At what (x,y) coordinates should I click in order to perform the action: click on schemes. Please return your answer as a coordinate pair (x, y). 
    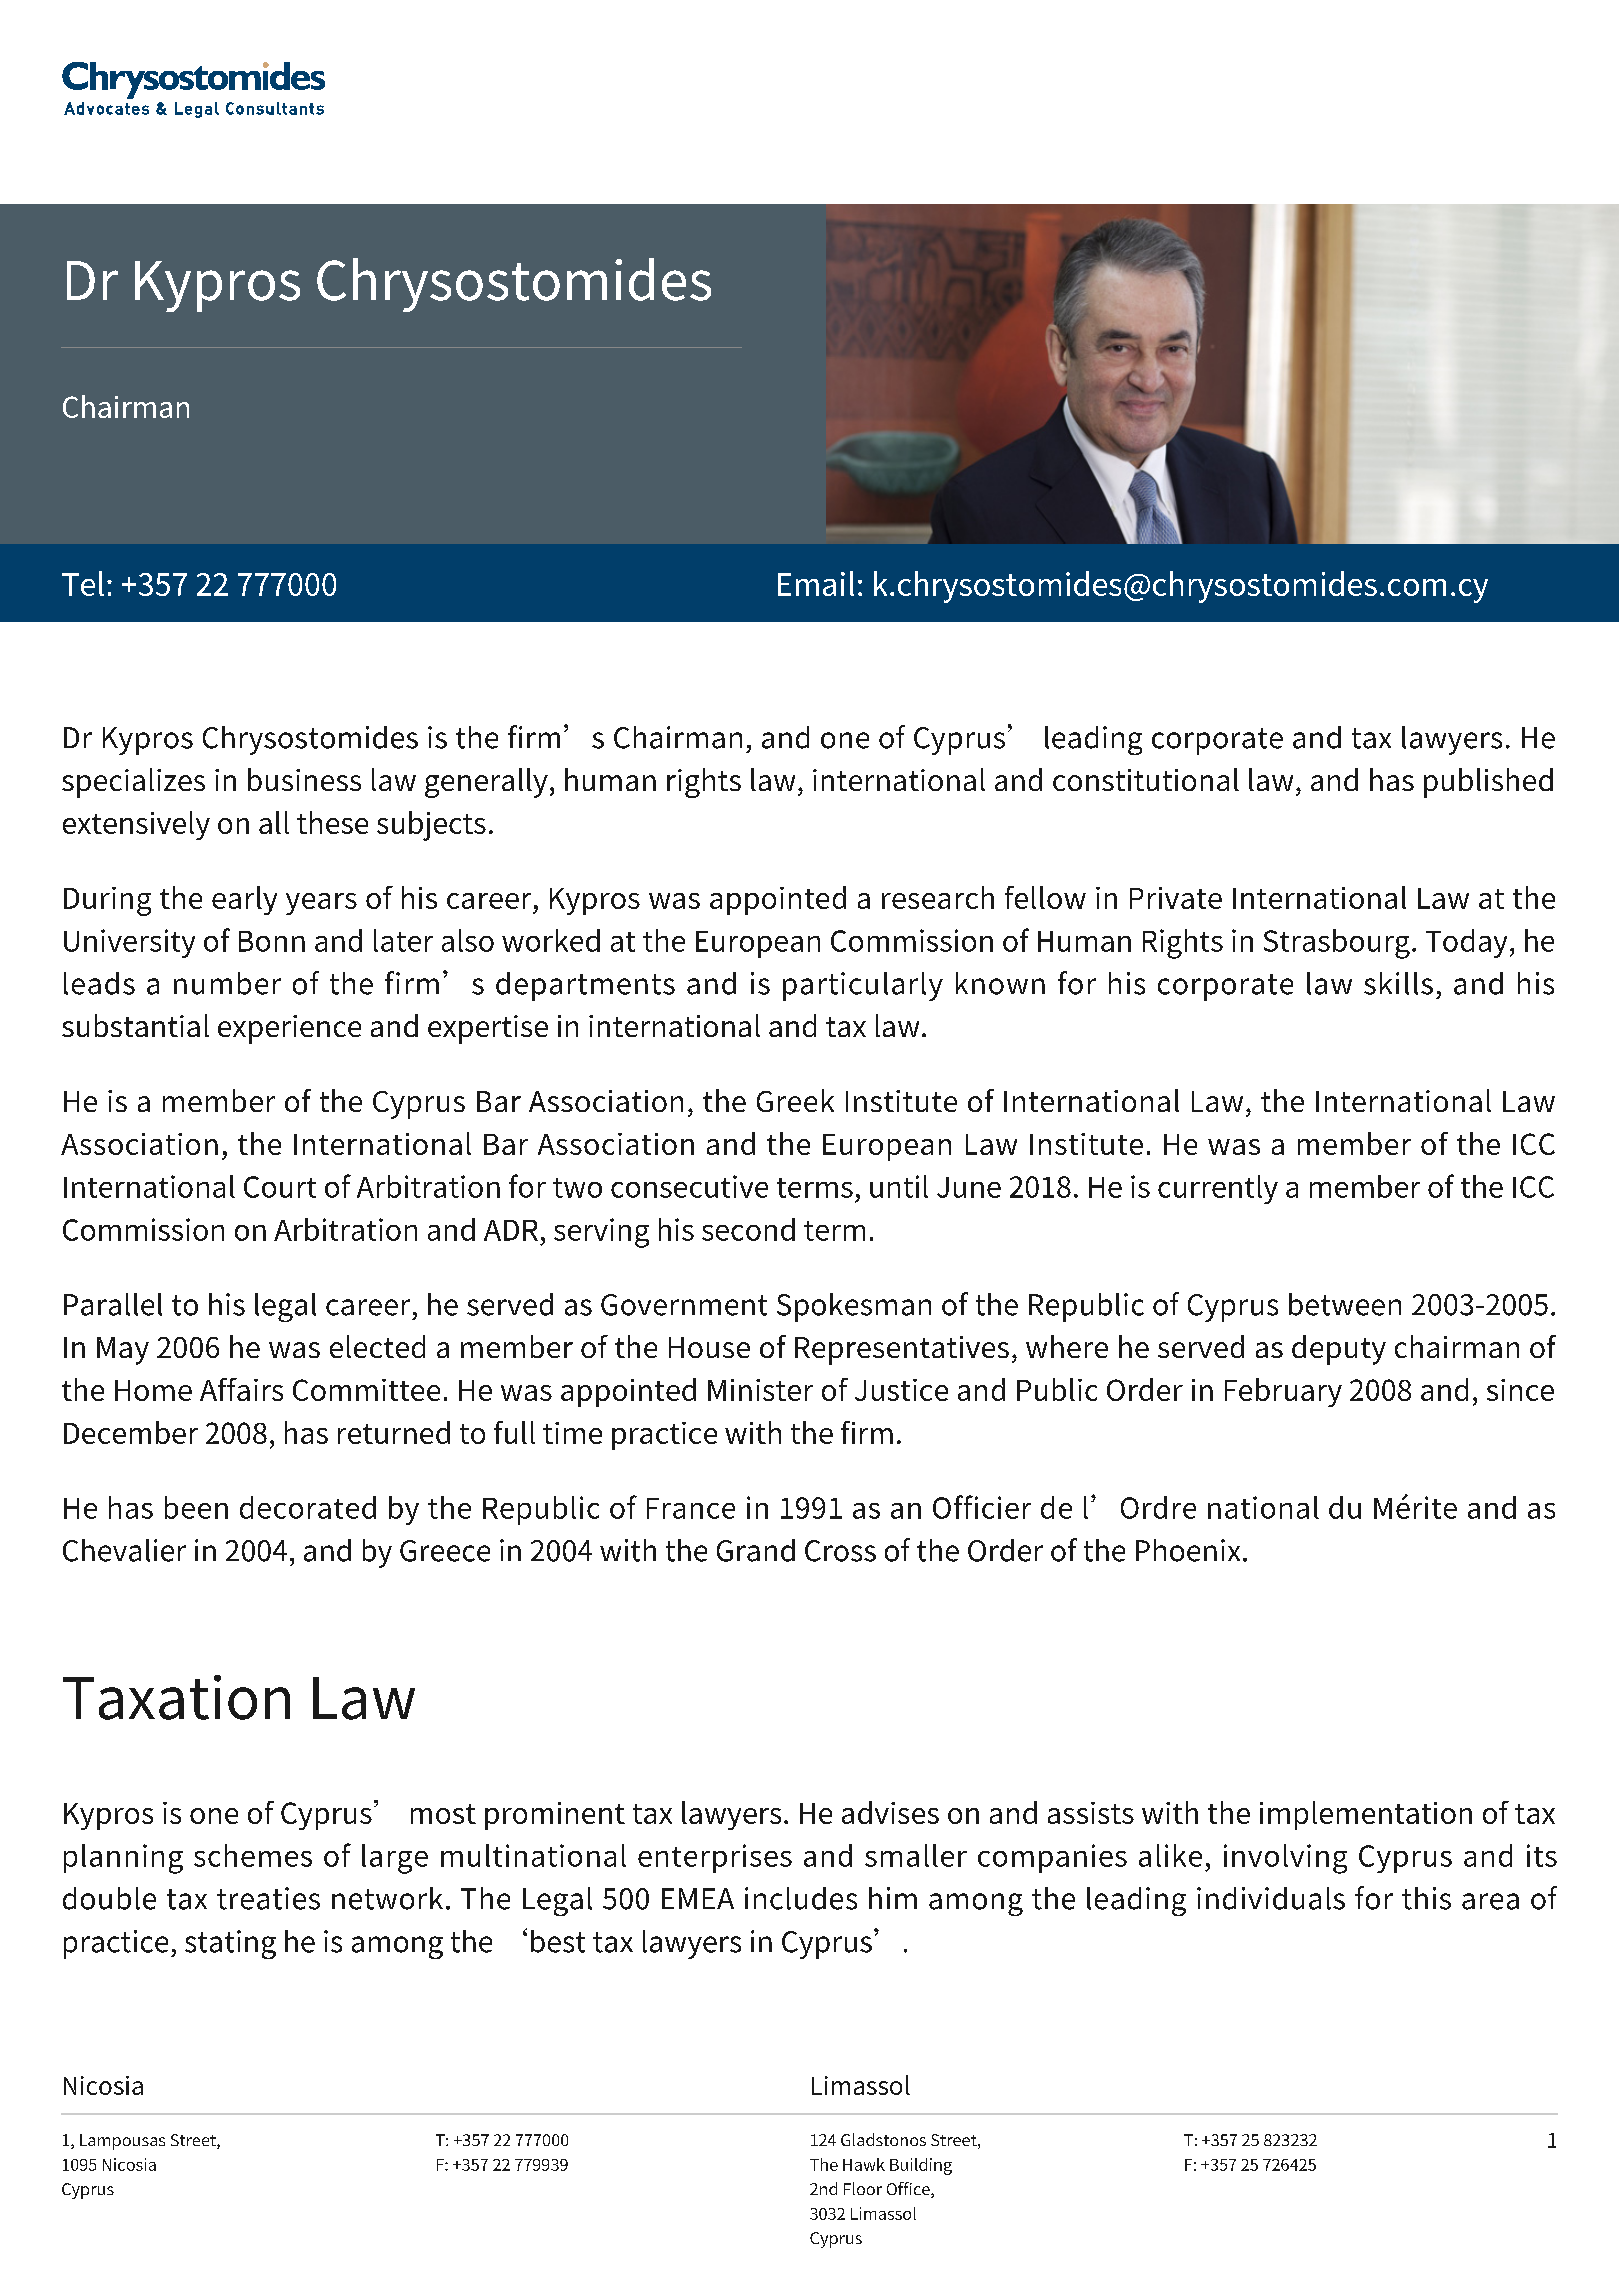
    Looking at the image, I should click on (253, 1855).
